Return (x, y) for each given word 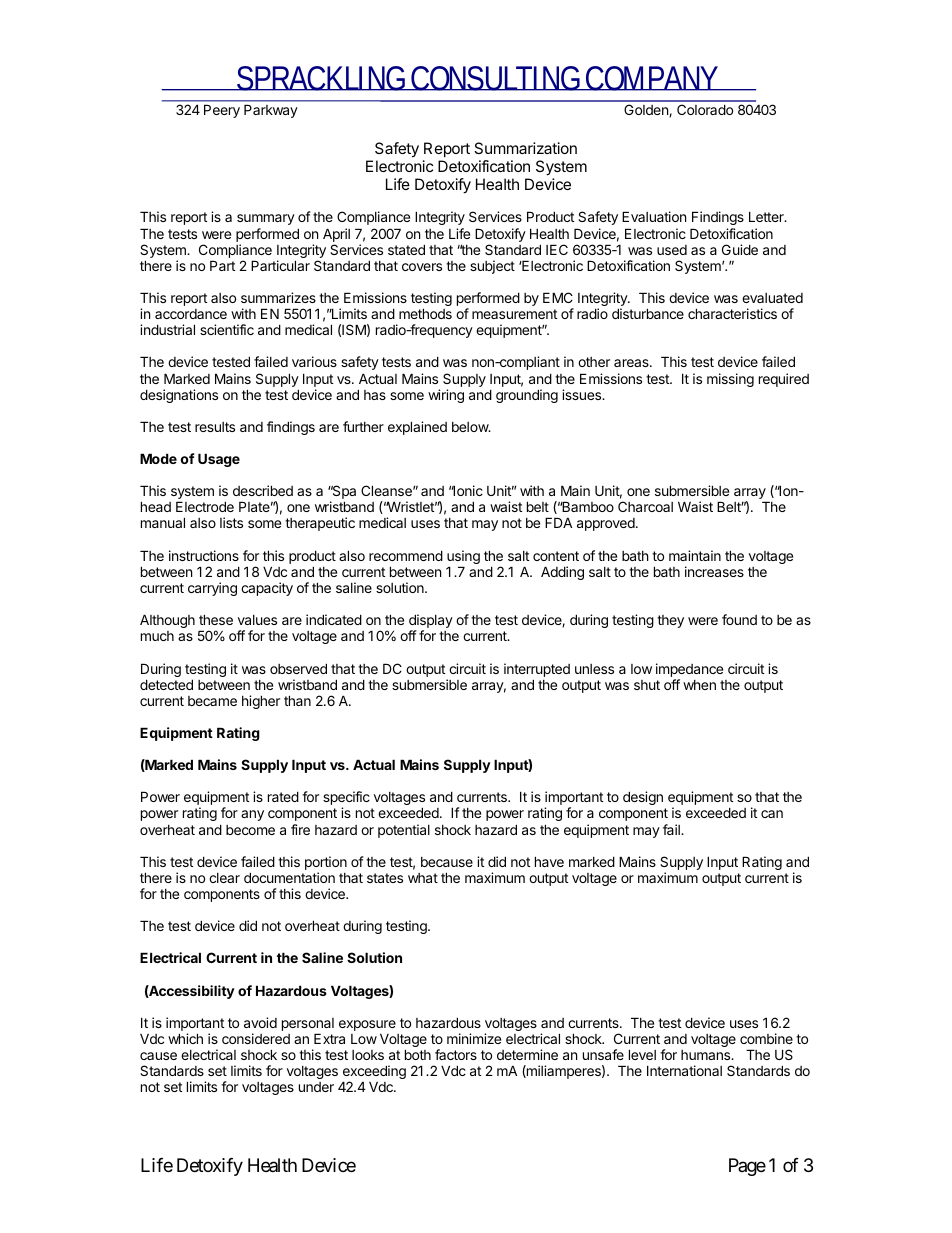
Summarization (525, 148)
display (431, 622)
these (216, 619)
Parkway (271, 111)
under (316, 1087)
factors (456, 1054)
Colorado (705, 109)
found (739, 619)
